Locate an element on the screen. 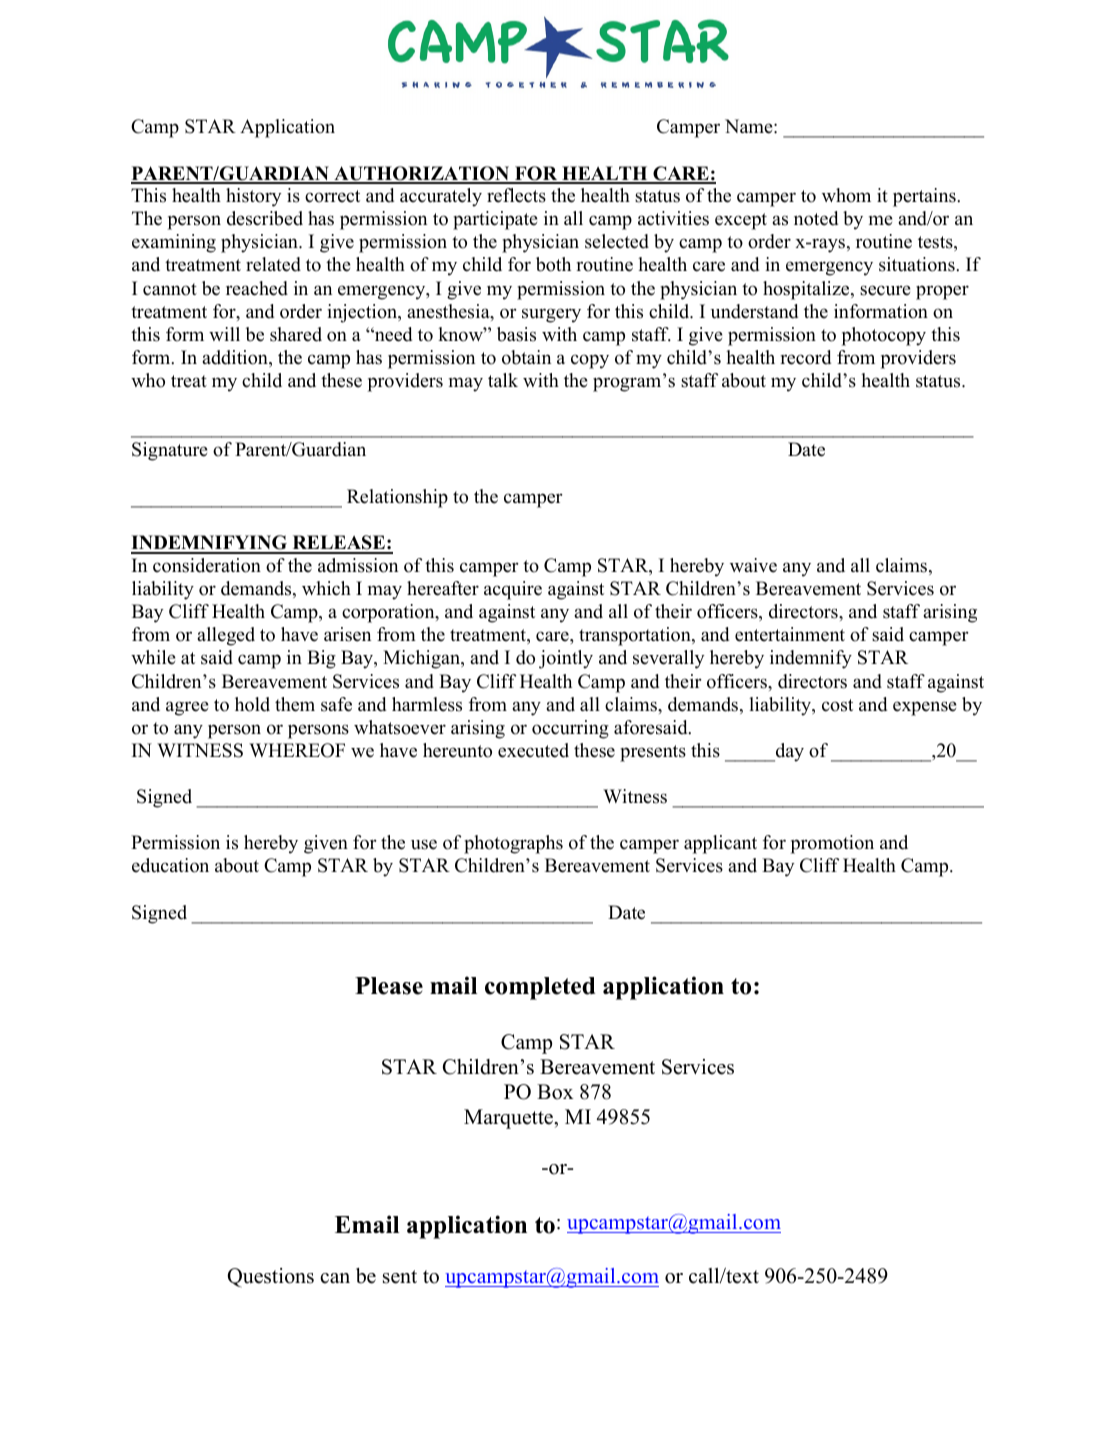 The image size is (1116, 1444). cost is located at coordinates (837, 705).
